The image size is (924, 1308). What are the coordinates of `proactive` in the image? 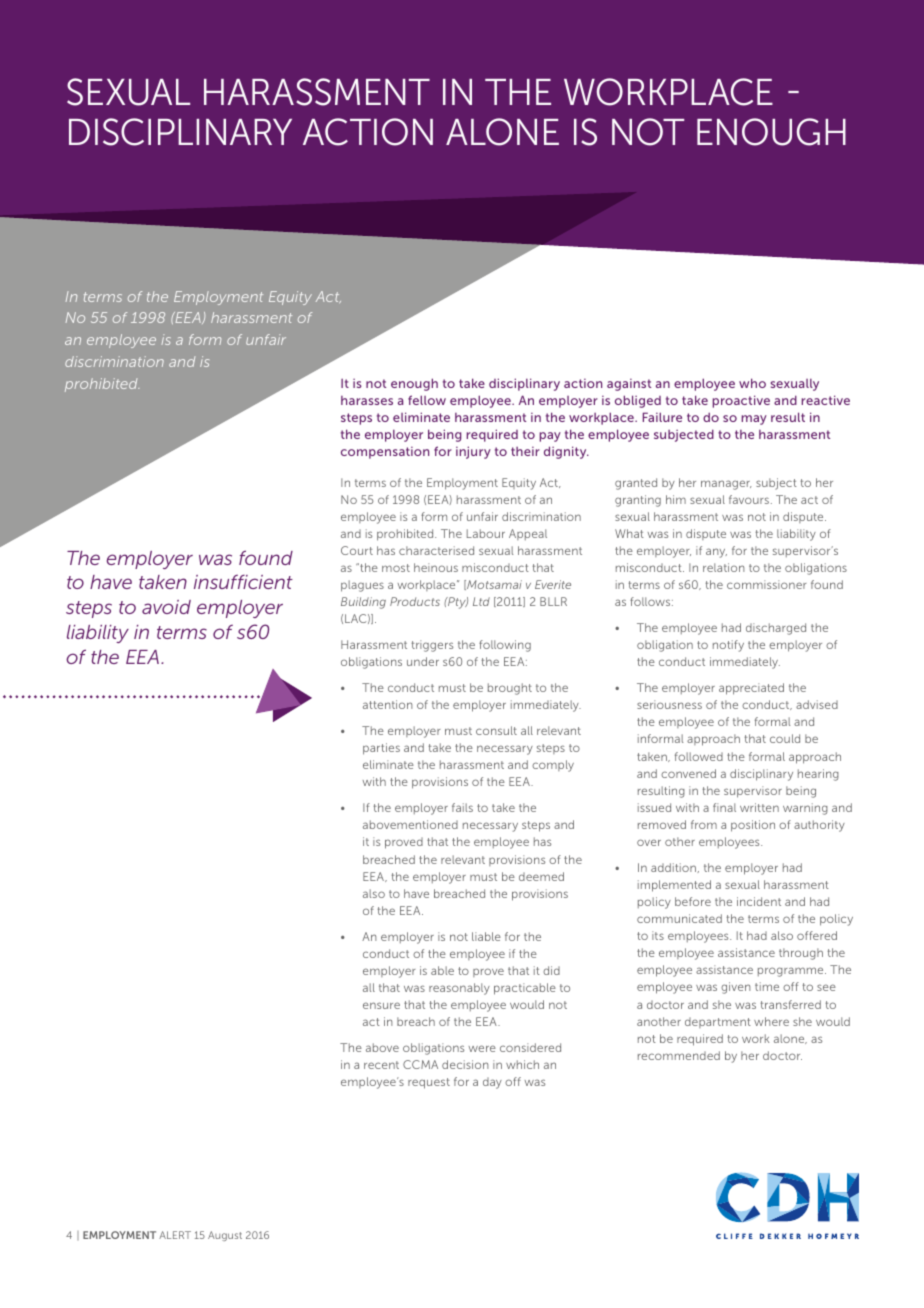 It's located at (741, 401).
